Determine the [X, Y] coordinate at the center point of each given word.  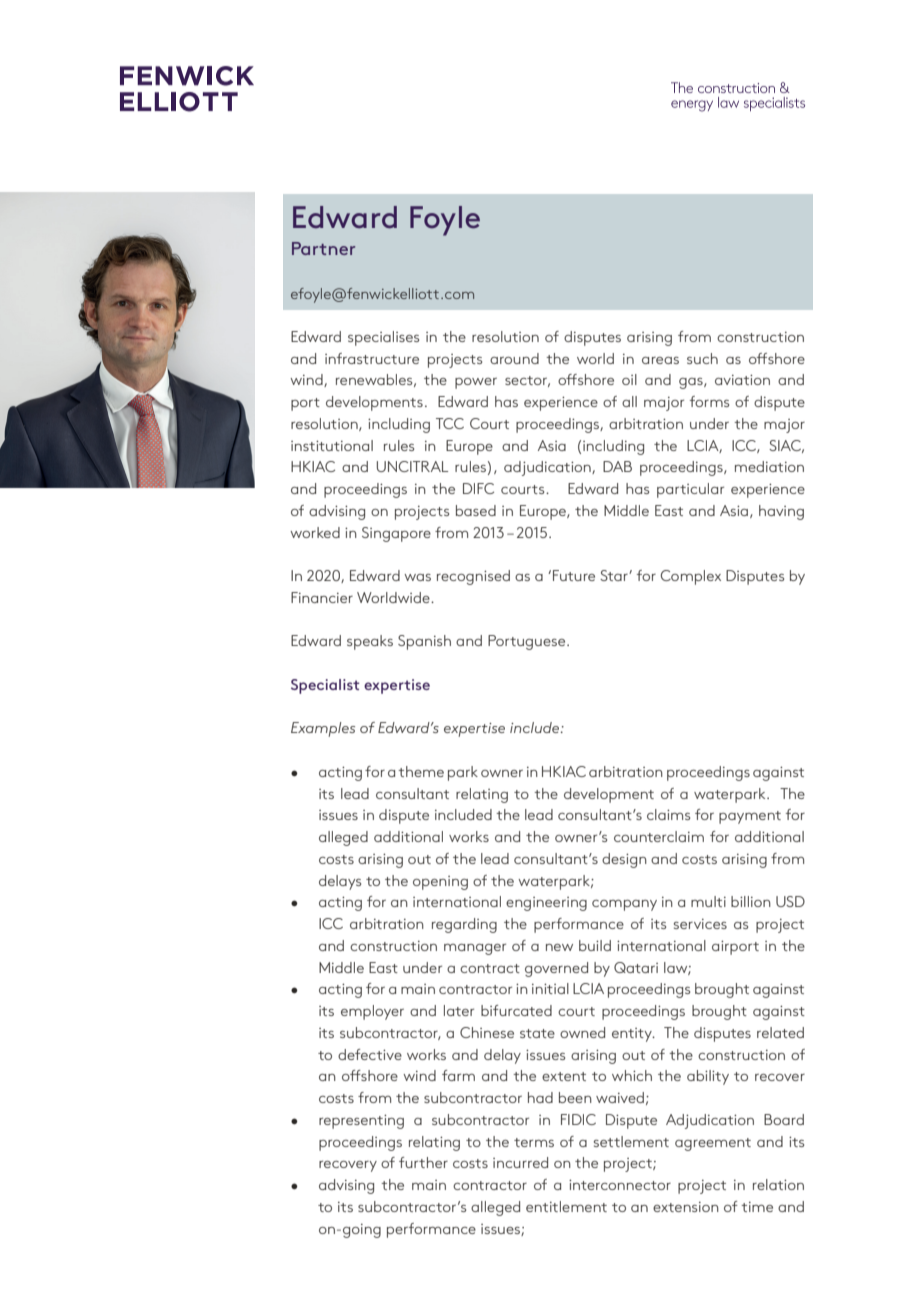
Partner [323, 248]
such [702, 358]
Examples [323, 729]
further [423, 1162]
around [514, 358]
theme [421, 771]
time [757, 1207]
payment [750, 817]
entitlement [566, 1206]
